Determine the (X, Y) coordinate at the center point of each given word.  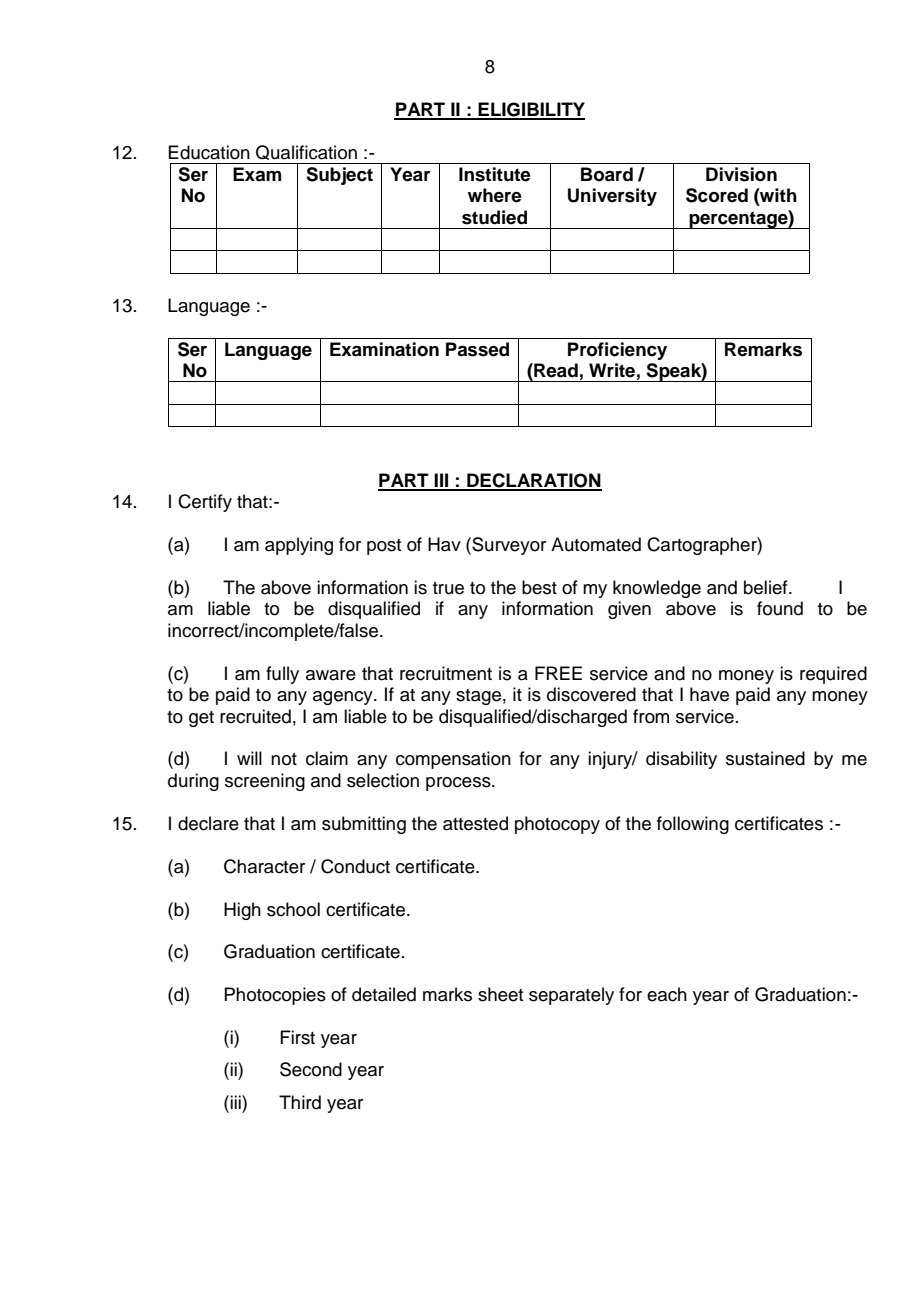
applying (299, 546)
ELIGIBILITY (530, 110)
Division (741, 174)
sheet (500, 994)
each (667, 994)
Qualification (306, 152)
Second (311, 1069)
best (539, 587)
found (780, 608)
